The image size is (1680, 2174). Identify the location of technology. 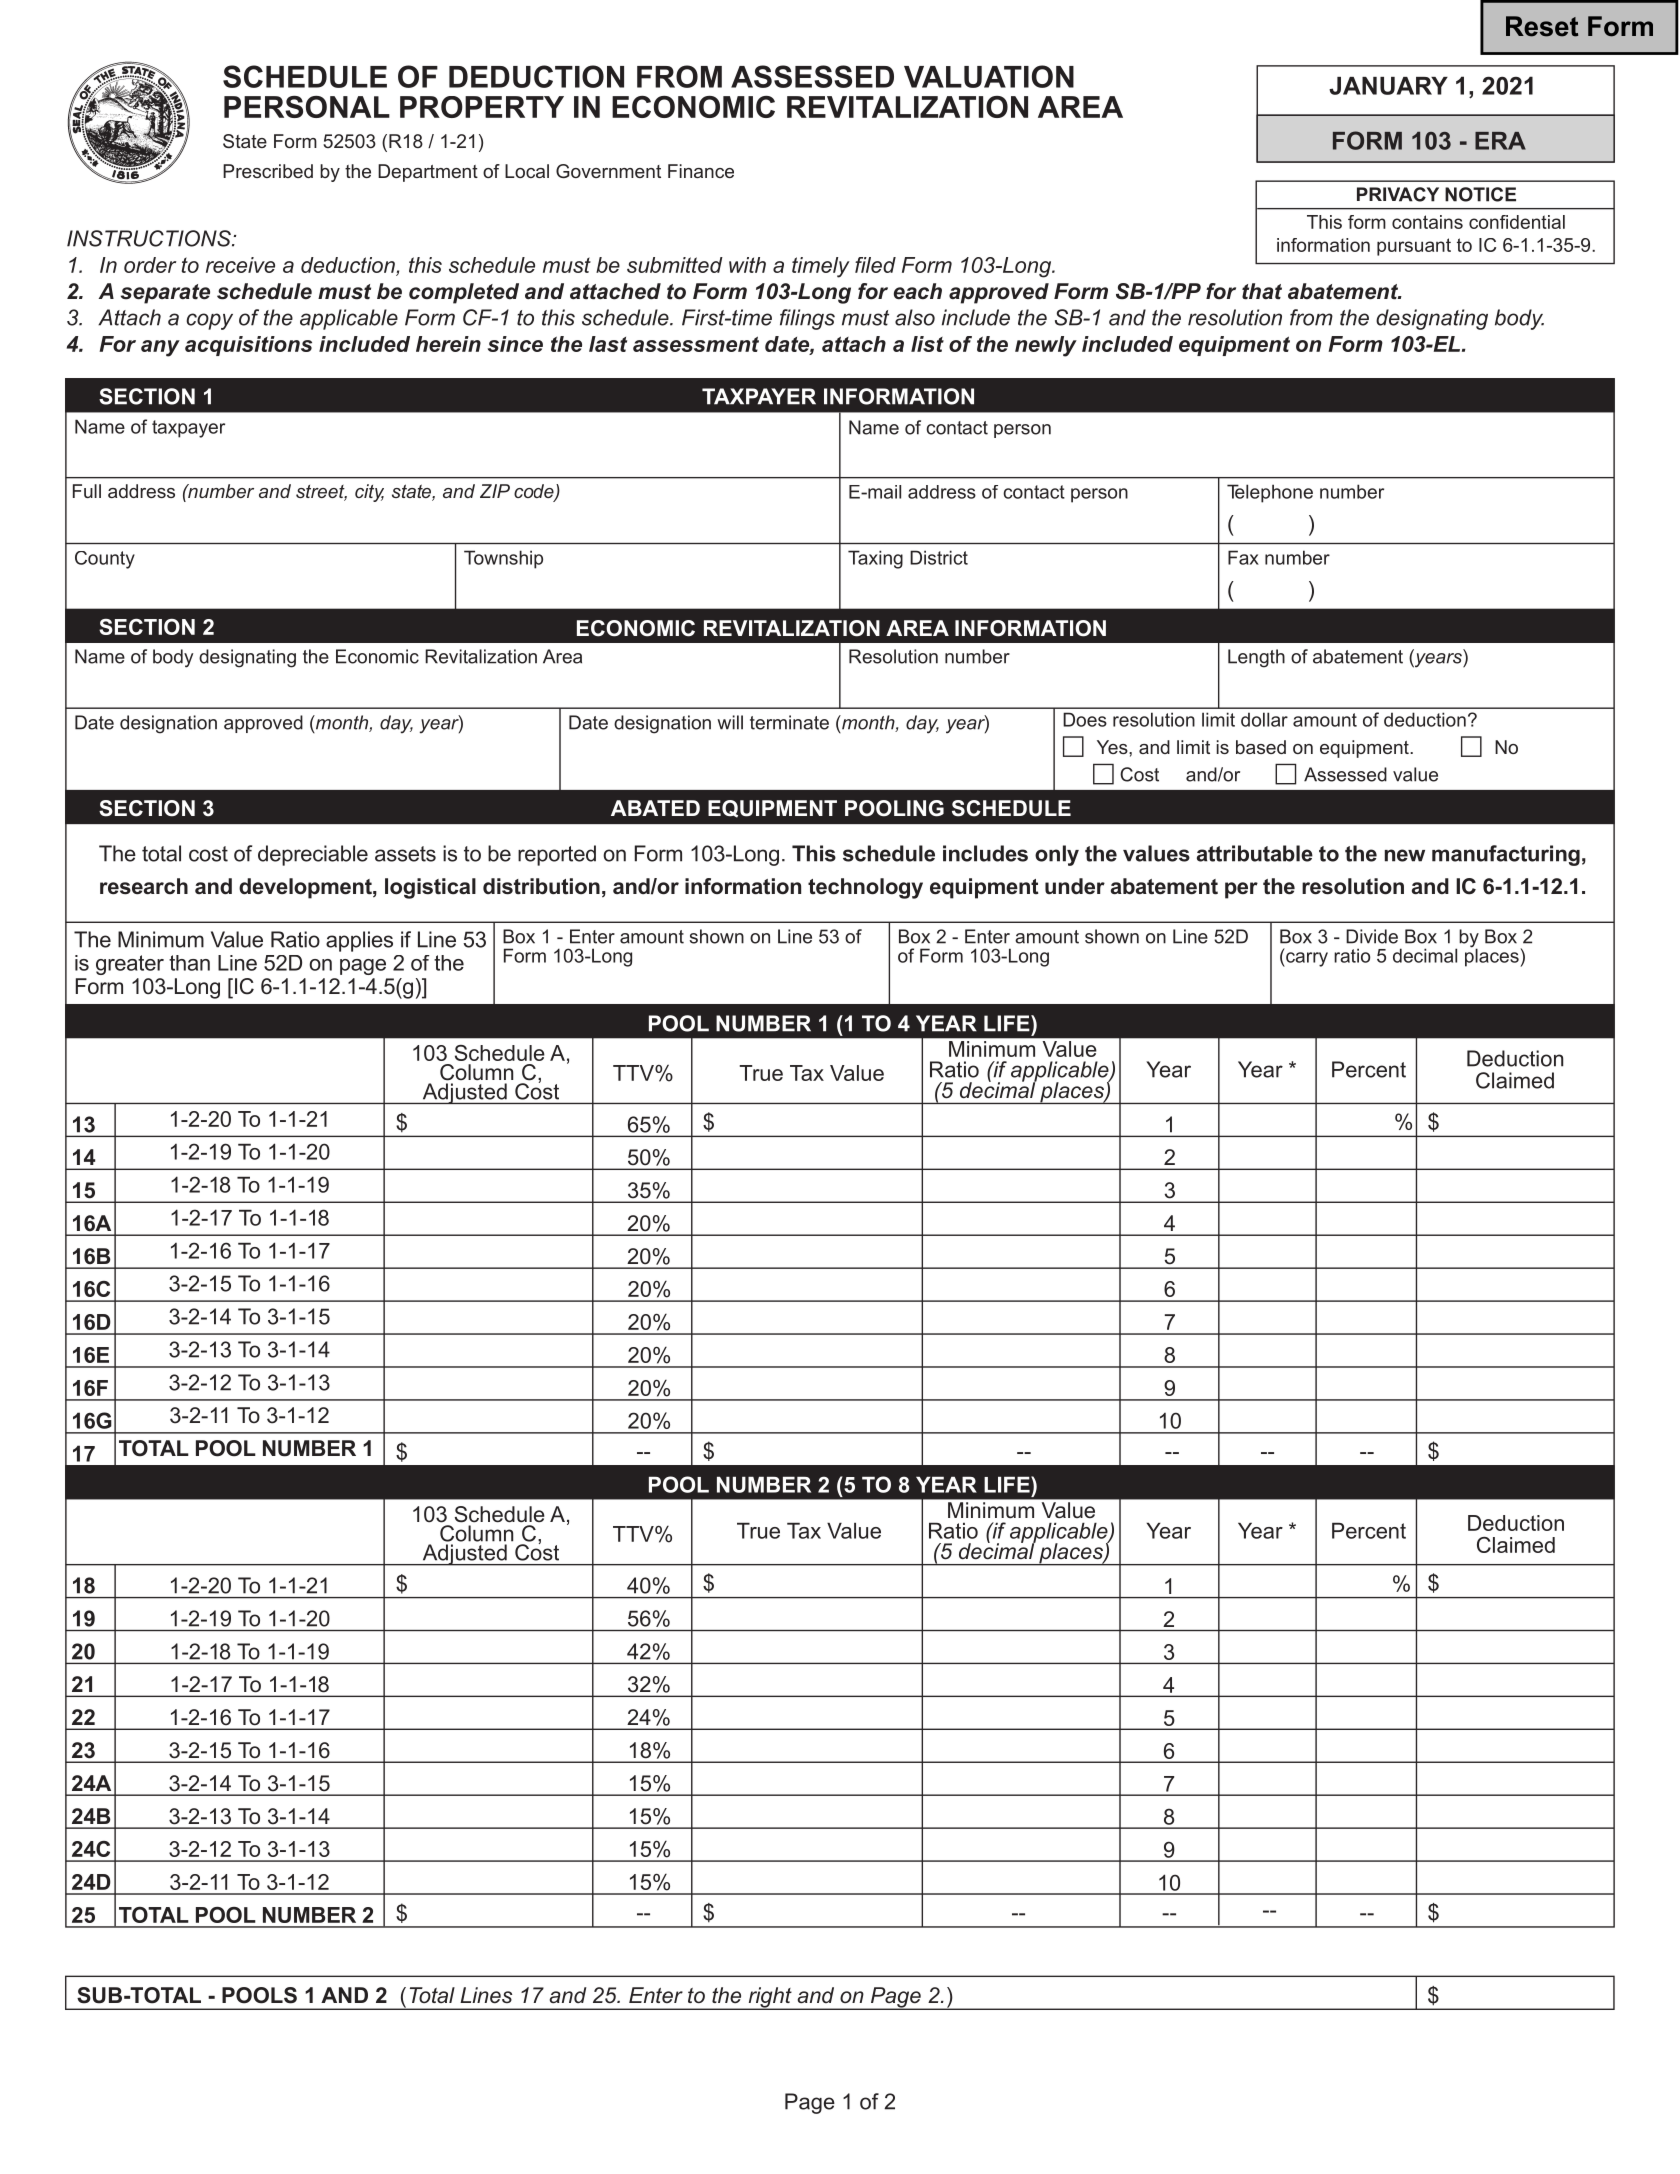
(865, 888).
